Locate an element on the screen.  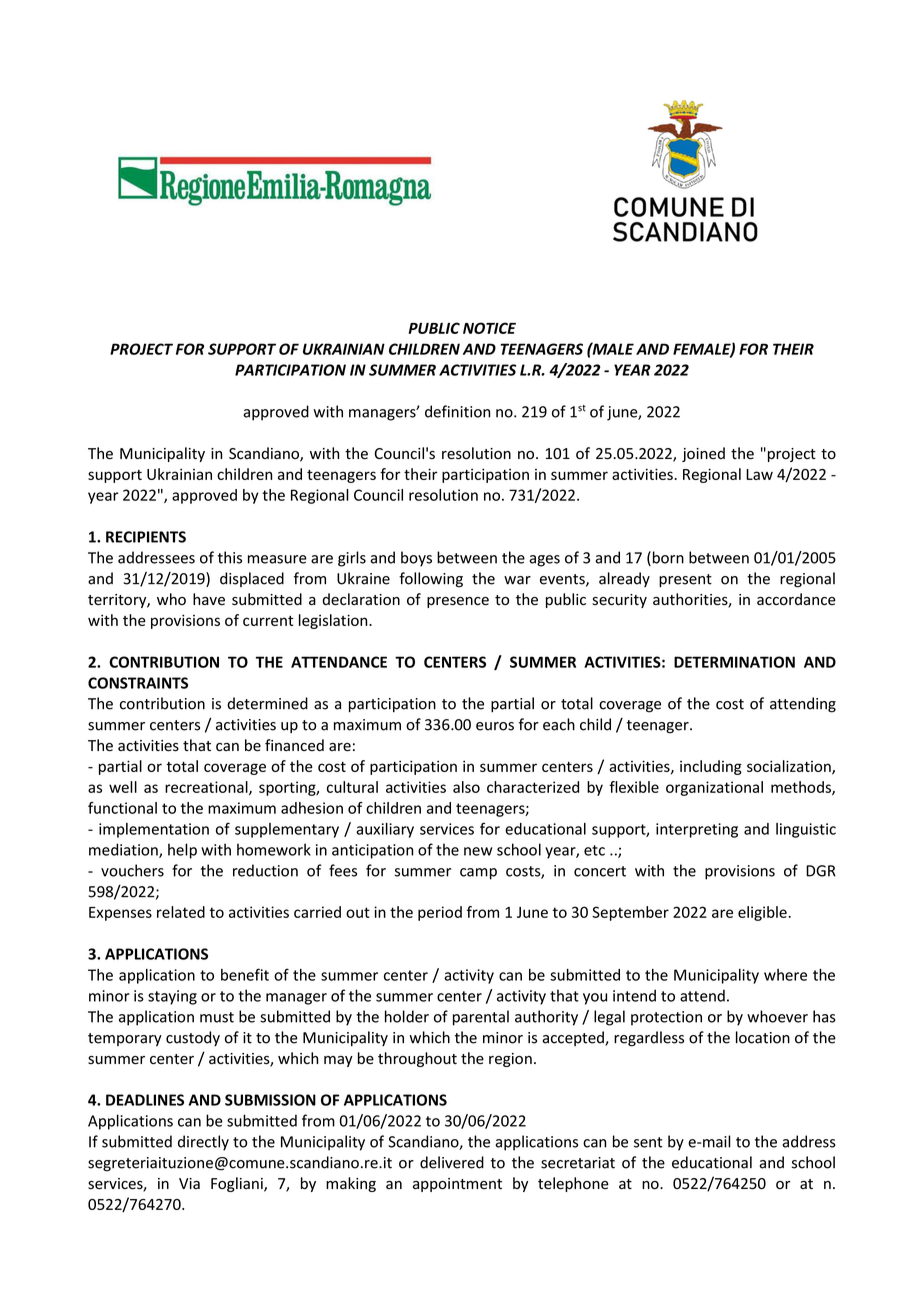
DETERMINATION is located at coordinates (734, 662).
